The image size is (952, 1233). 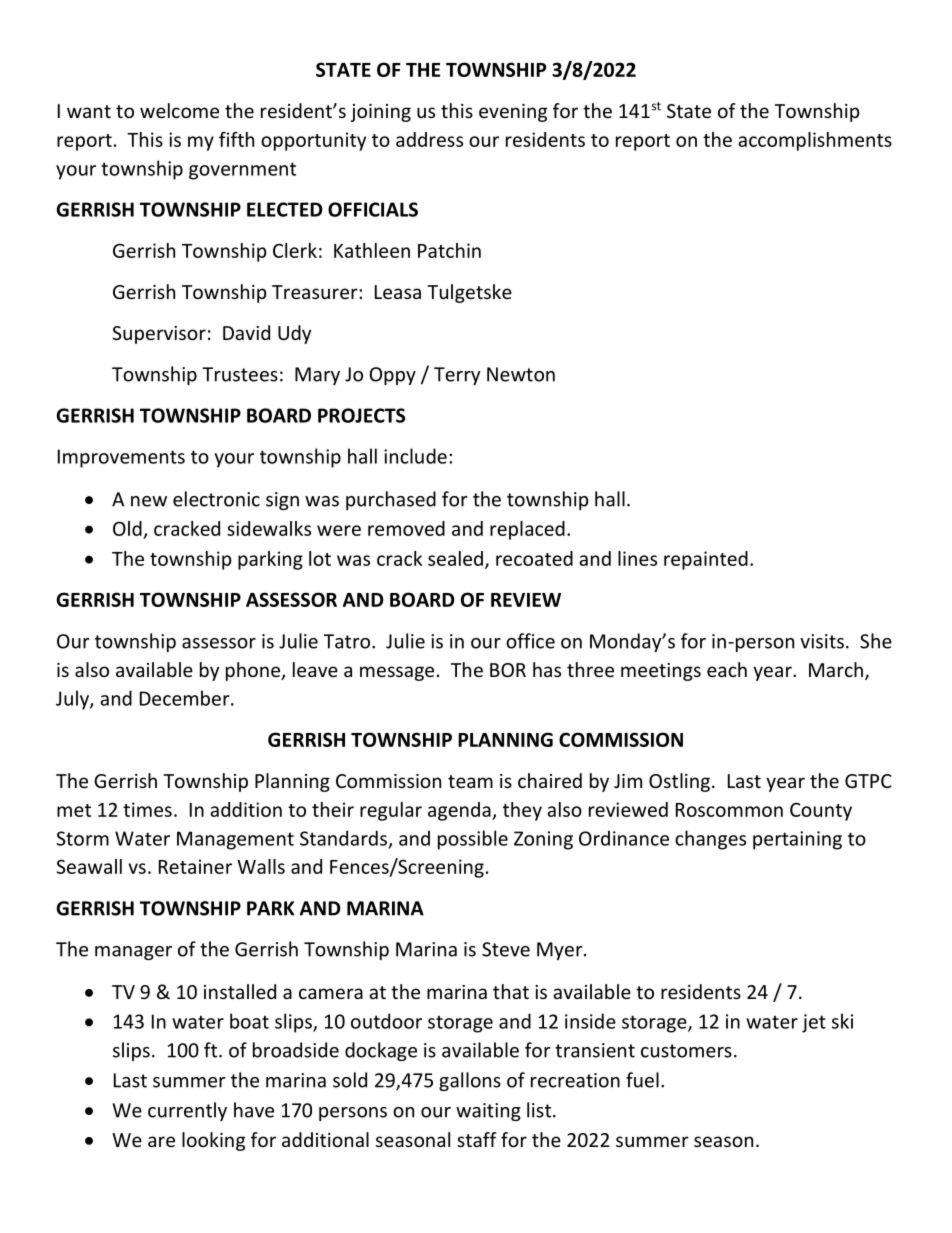 I want to click on currently, so click(x=187, y=1111).
